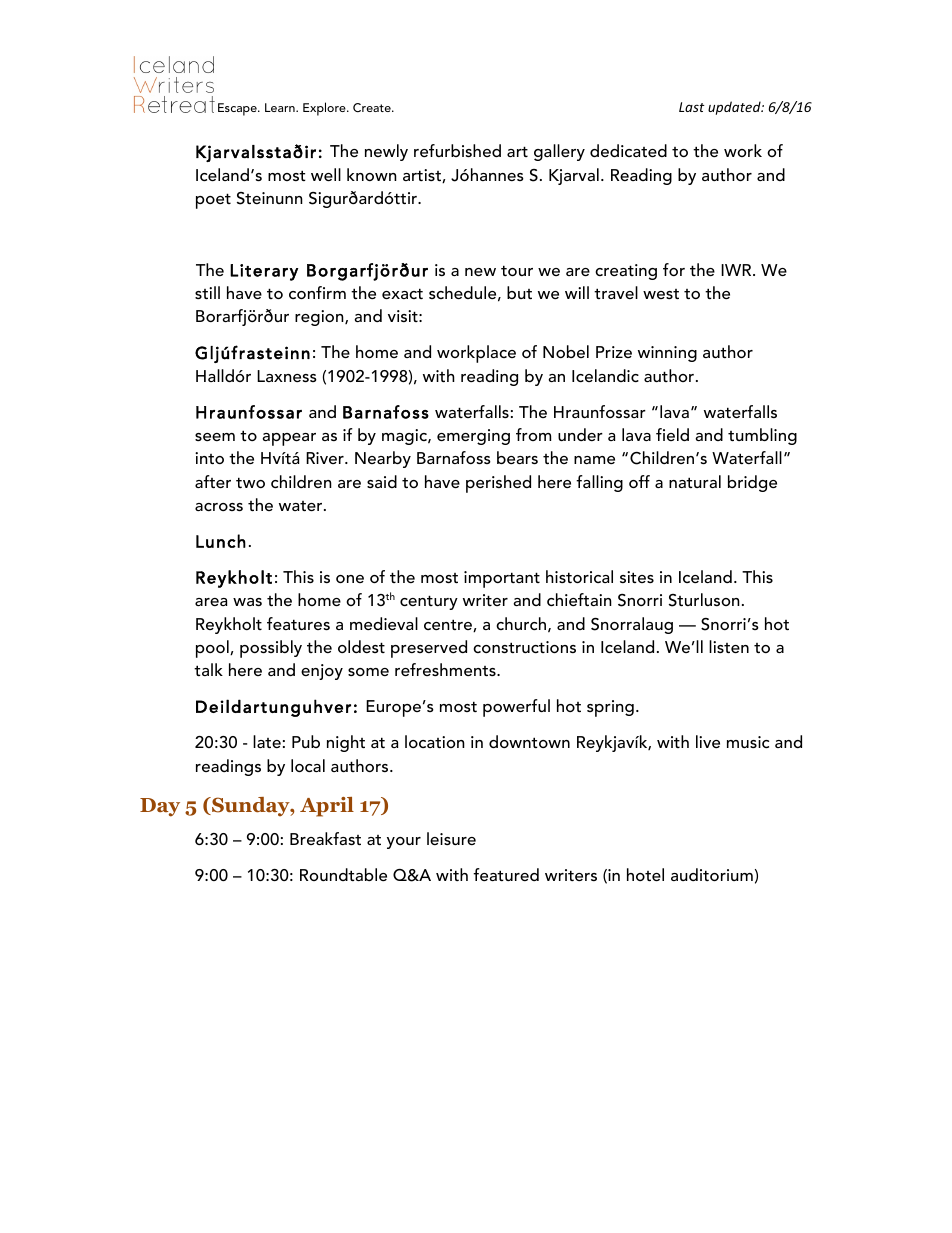 Image resolution: width=952 pixels, height=1233 pixels. I want to click on Learn, so click(281, 107).
